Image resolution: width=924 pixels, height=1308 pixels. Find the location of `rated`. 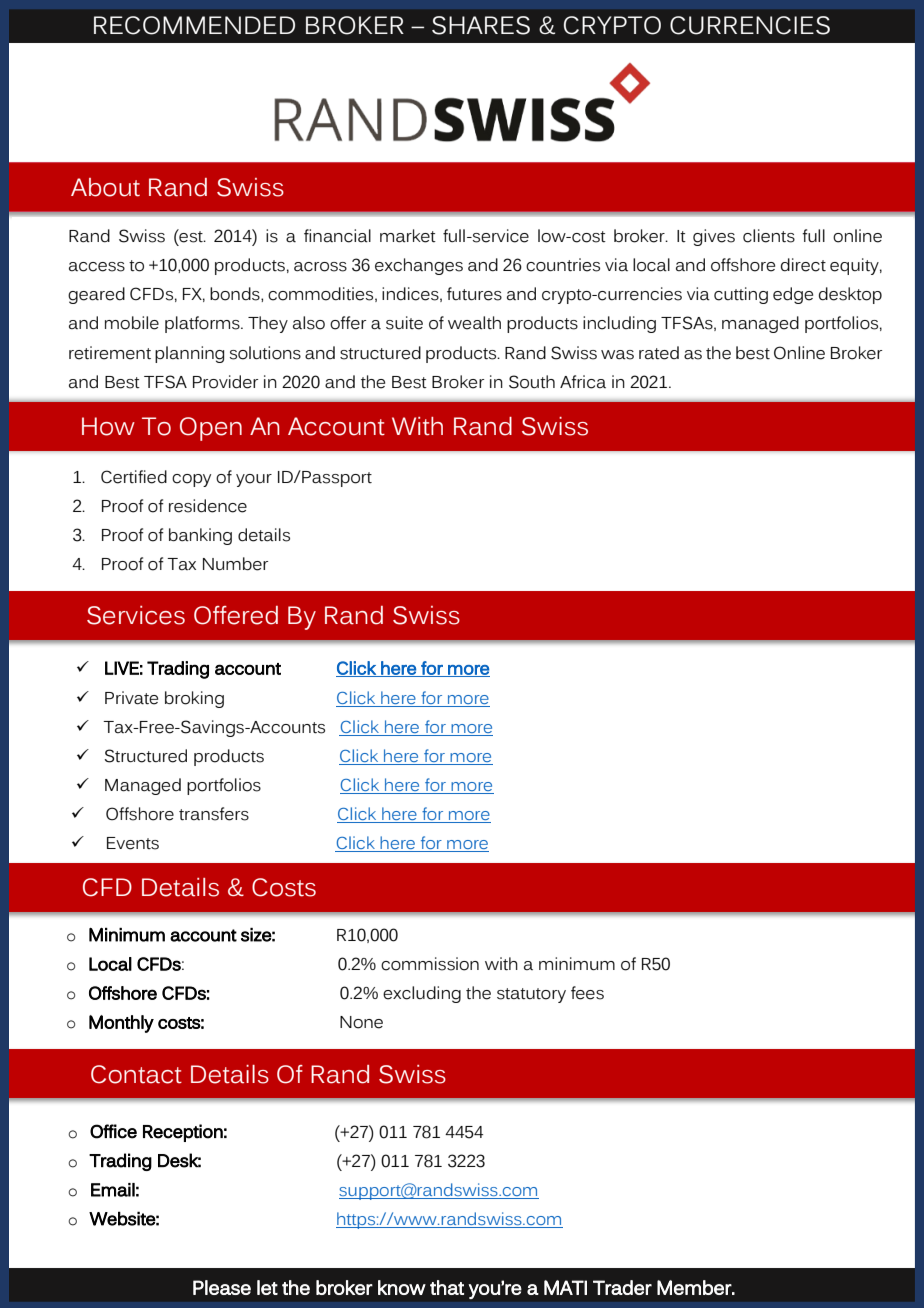

rated is located at coordinates (659, 353).
